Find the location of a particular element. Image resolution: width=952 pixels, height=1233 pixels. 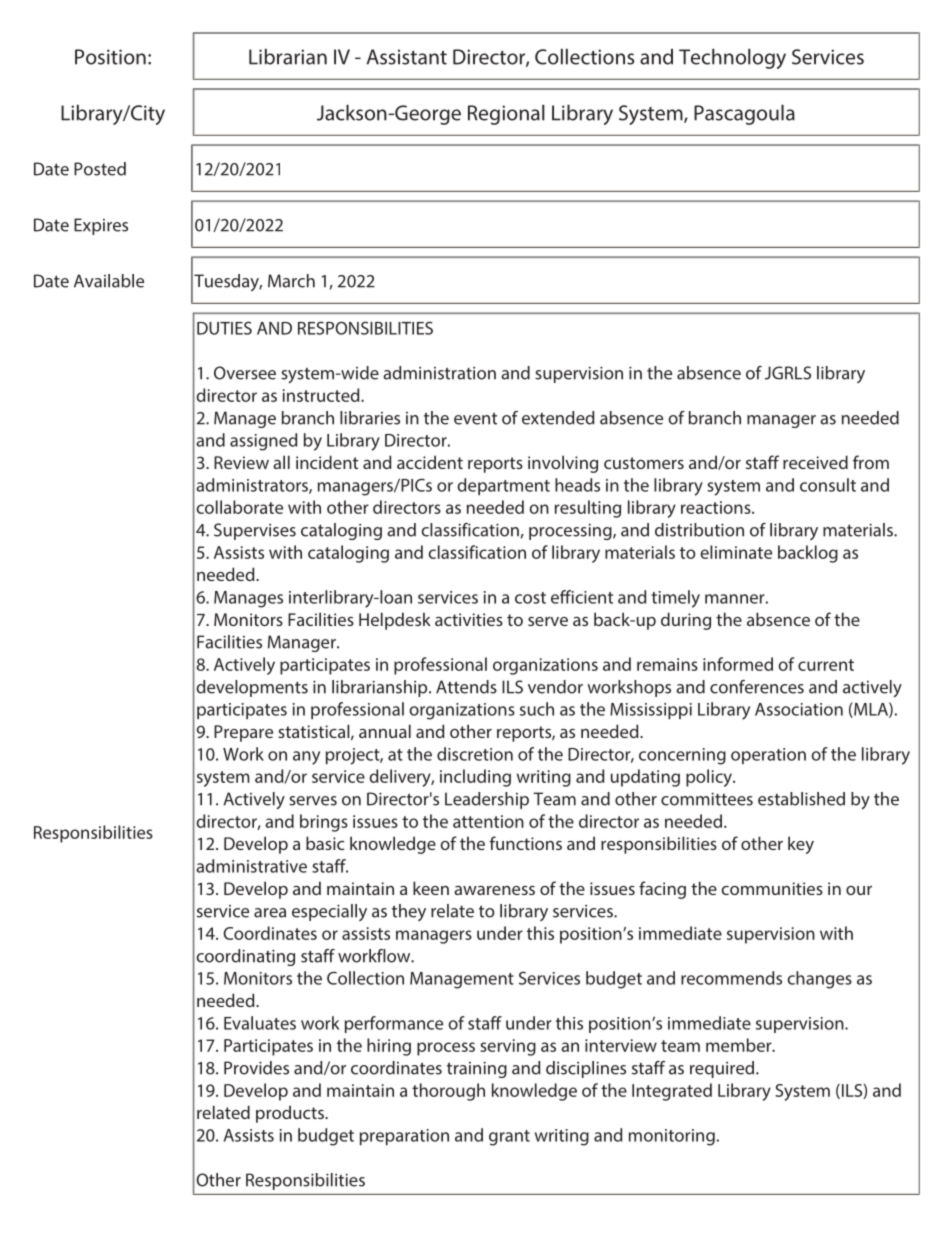

thorough is located at coordinates (448, 1092).
